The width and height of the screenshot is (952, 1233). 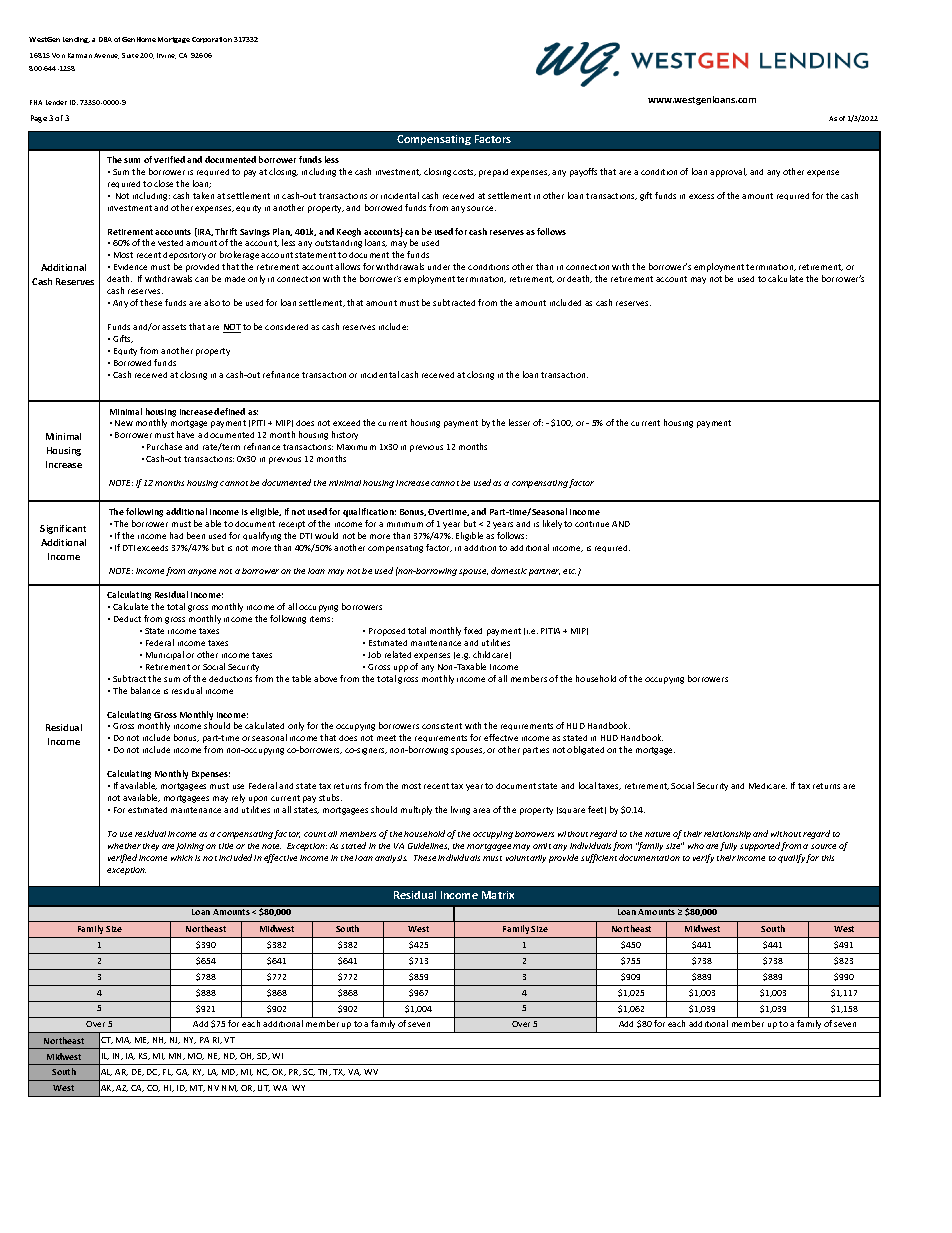 I want to click on Purchase, so click(x=164, y=446).
